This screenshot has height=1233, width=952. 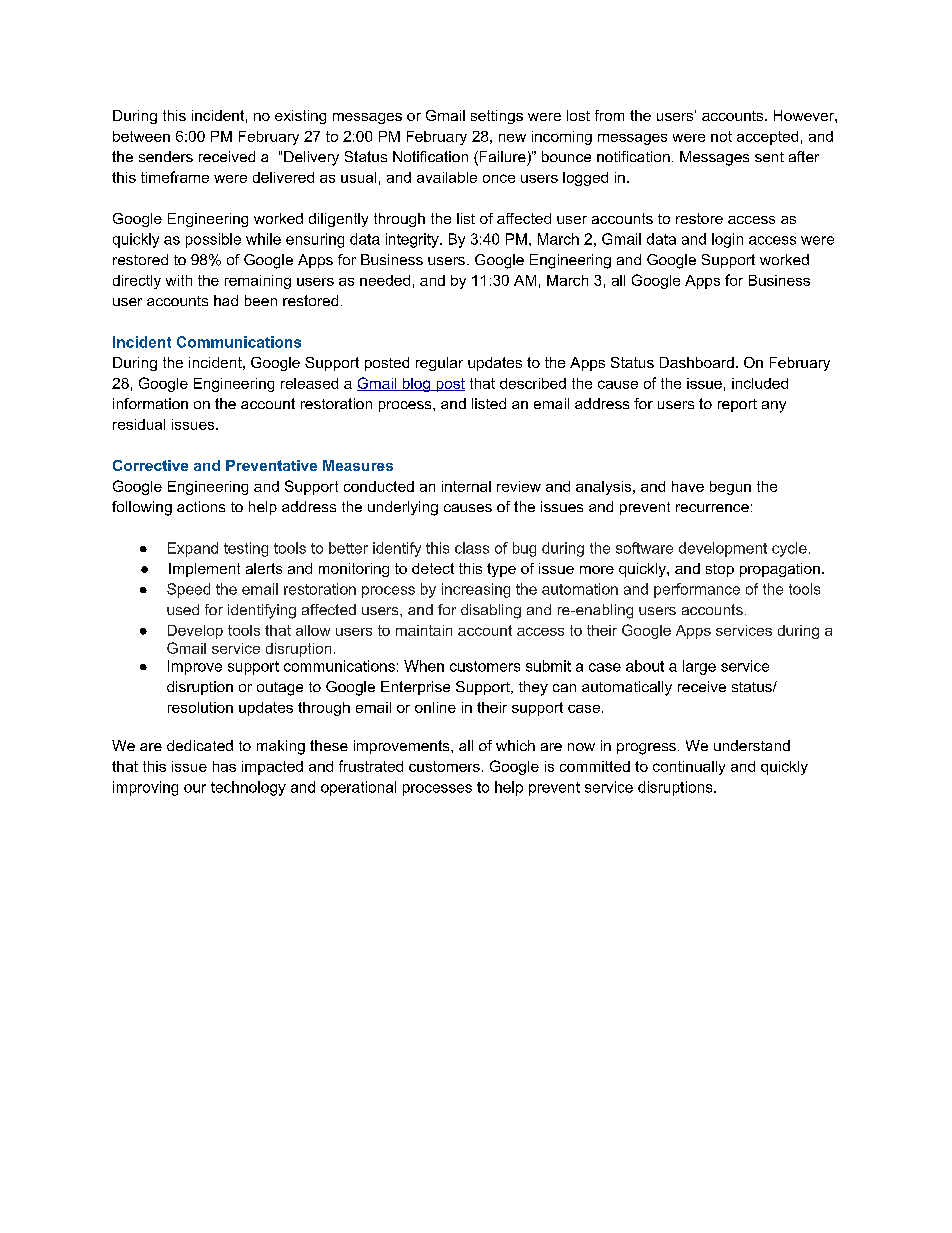 What do you see at coordinates (515, 745) in the screenshot?
I see `which` at bounding box center [515, 745].
